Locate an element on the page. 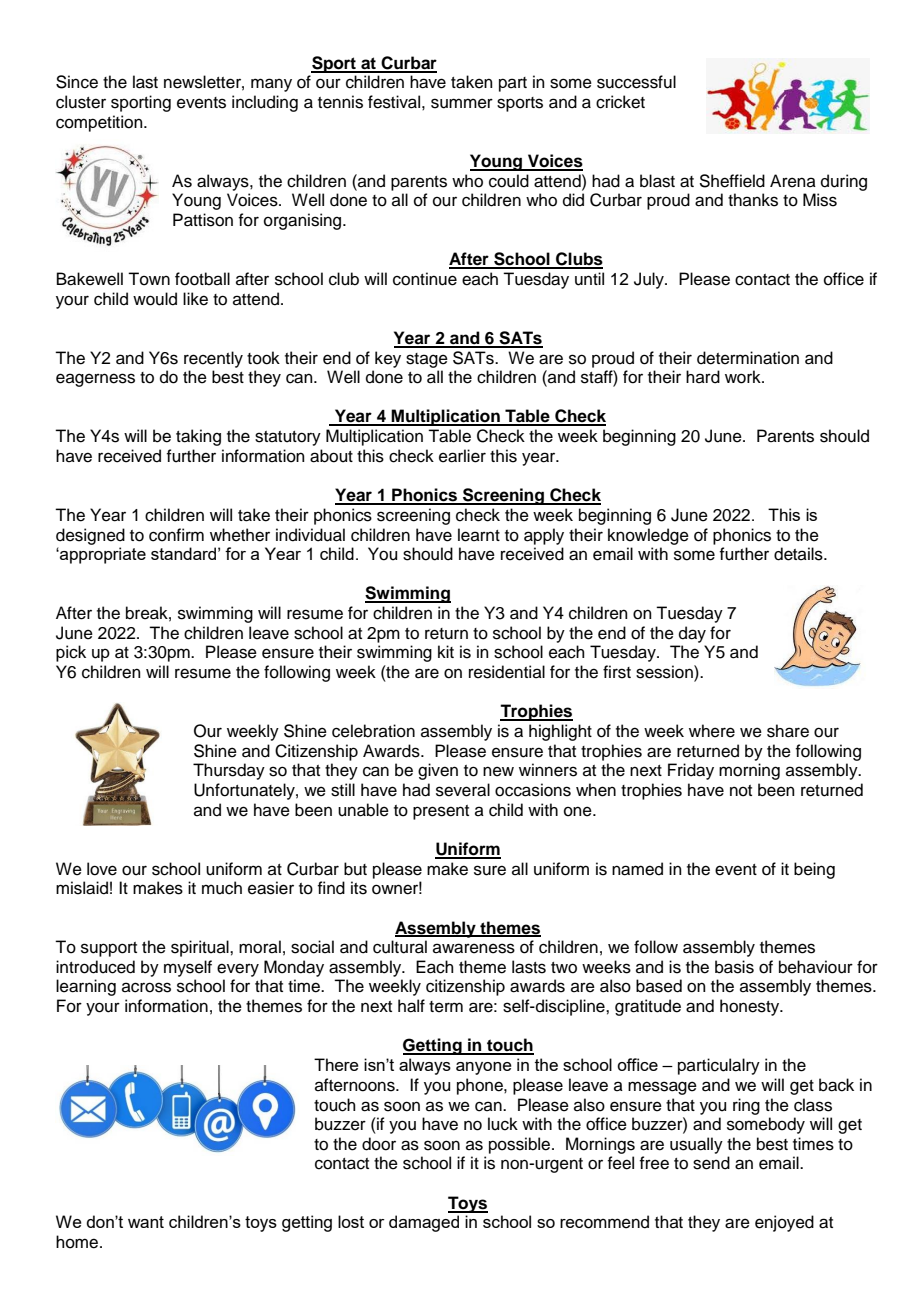  Sheffield is located at coordinates (732, 181).
